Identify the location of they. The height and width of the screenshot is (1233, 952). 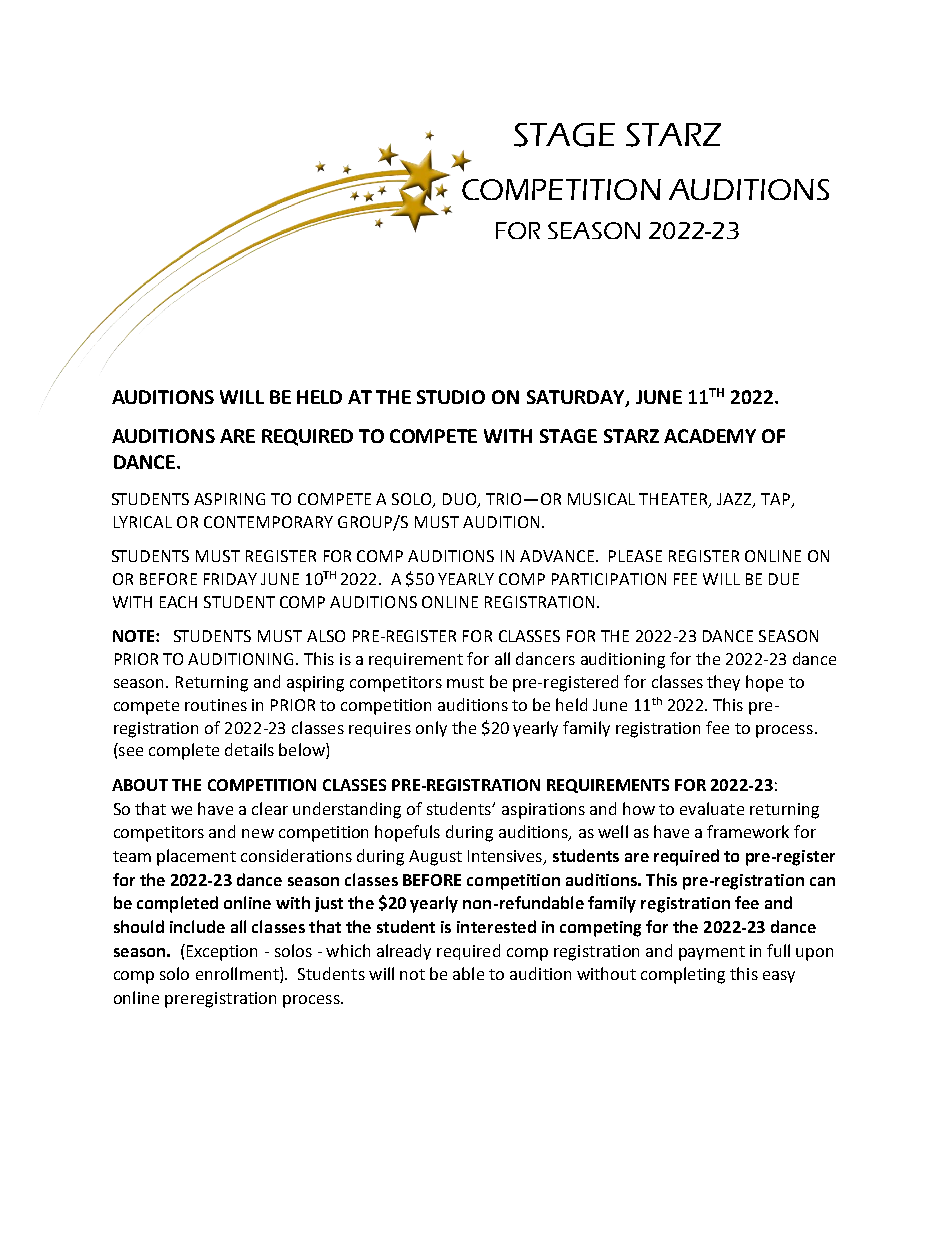
(723, 683).
